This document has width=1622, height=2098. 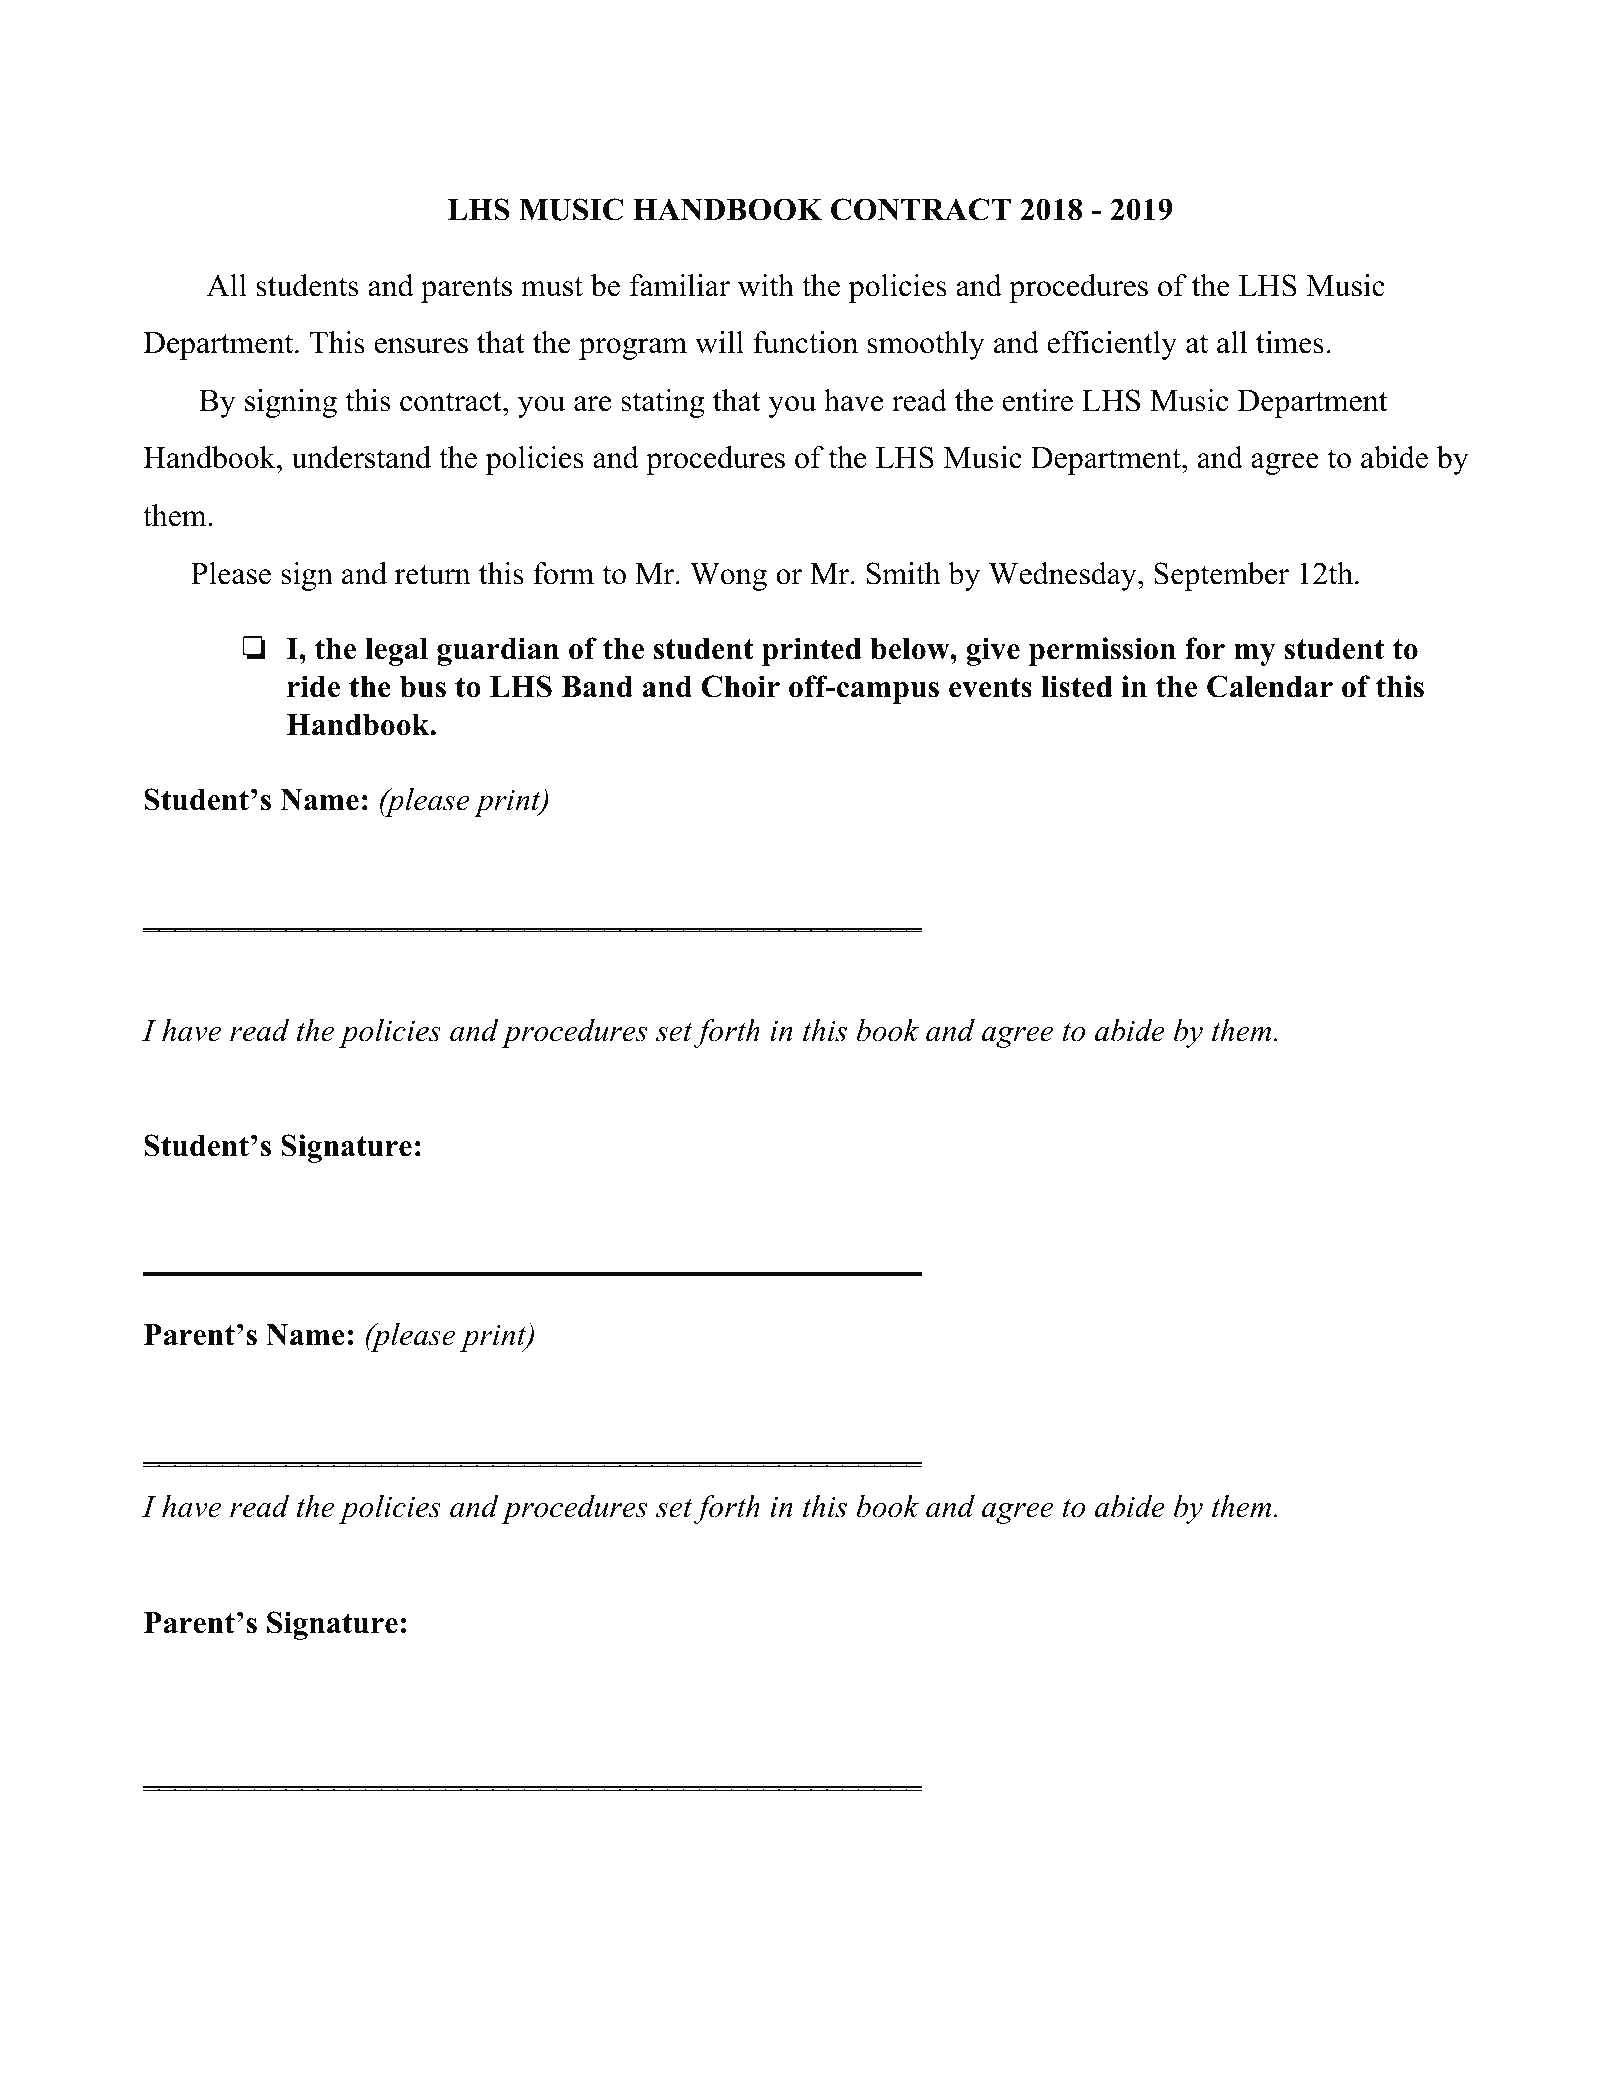 What do you see at coordinates (728, 577) in the document?
I see `Wong` at bounding box center [728, 577].
